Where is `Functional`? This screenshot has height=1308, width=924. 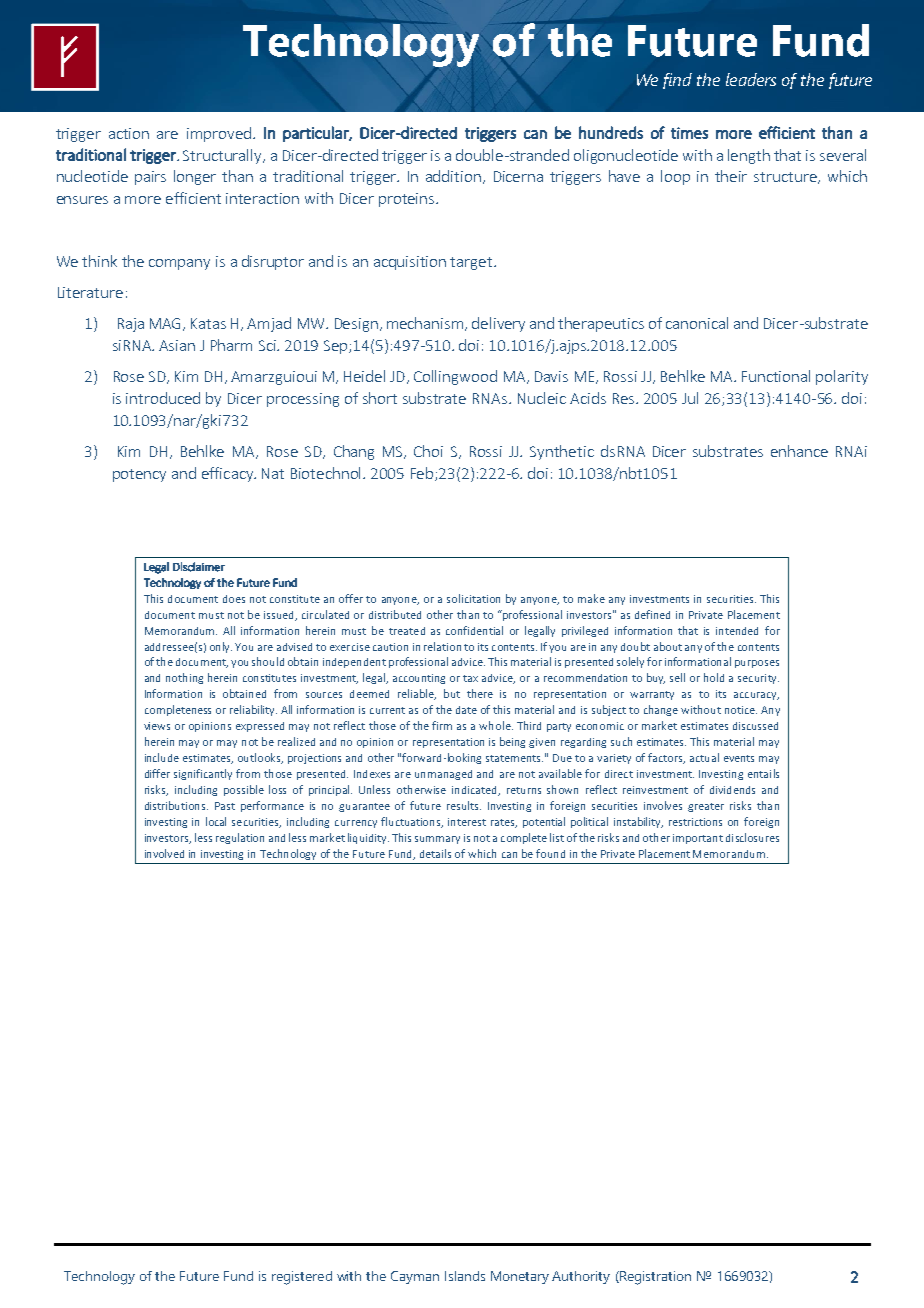
Functional is located at coordinates (776, 376).
